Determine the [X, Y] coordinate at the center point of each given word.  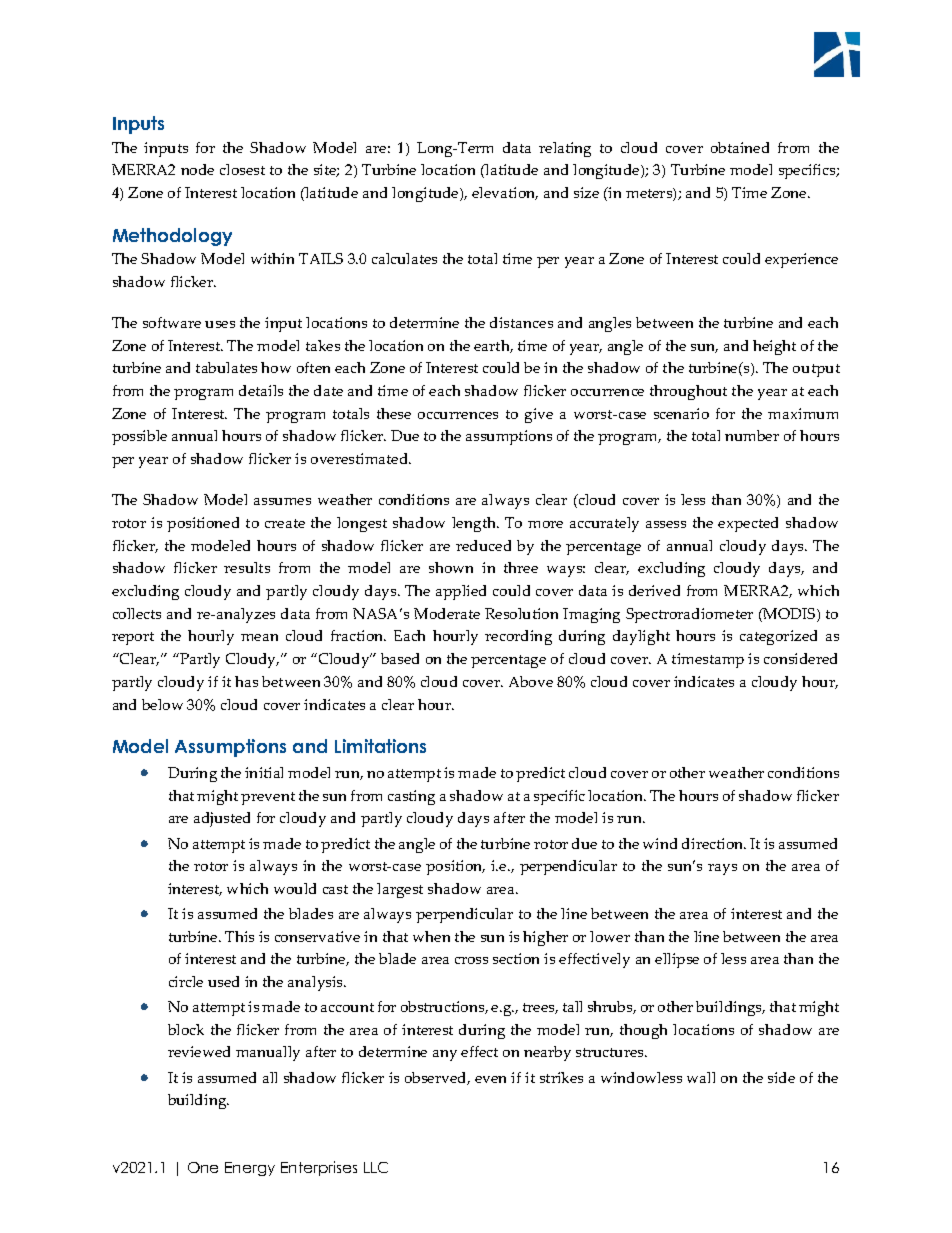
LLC [376, 1167]
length [475, 524]
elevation [505, 193]
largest [400, 890]
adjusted [222, 819]
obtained [740, 147]
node [197, 169]
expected [748, 524]
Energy [250, 1169]
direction [714, 843]
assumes [282, 501]
